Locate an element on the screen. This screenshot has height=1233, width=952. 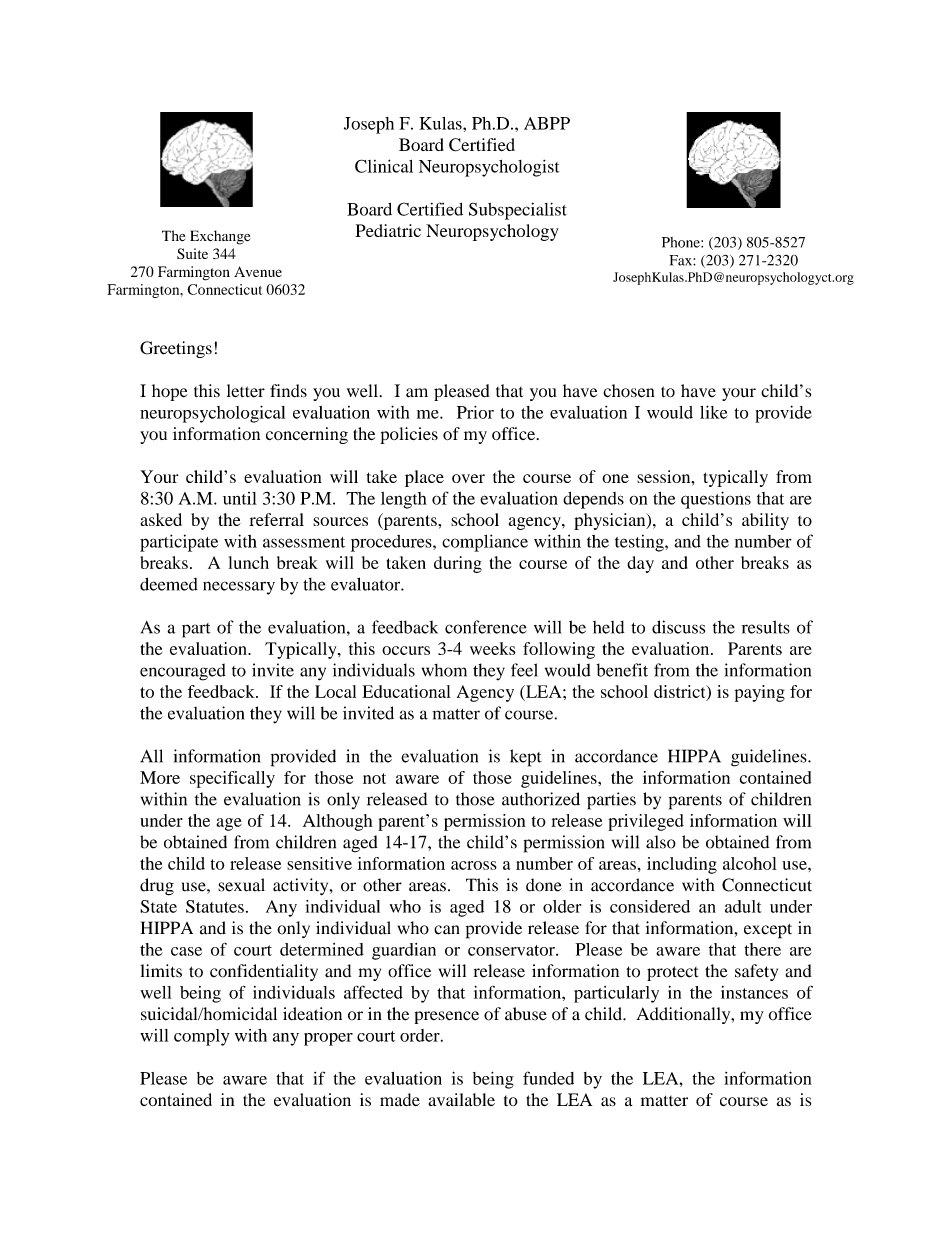
conference is located at coordinates (486, 627).
